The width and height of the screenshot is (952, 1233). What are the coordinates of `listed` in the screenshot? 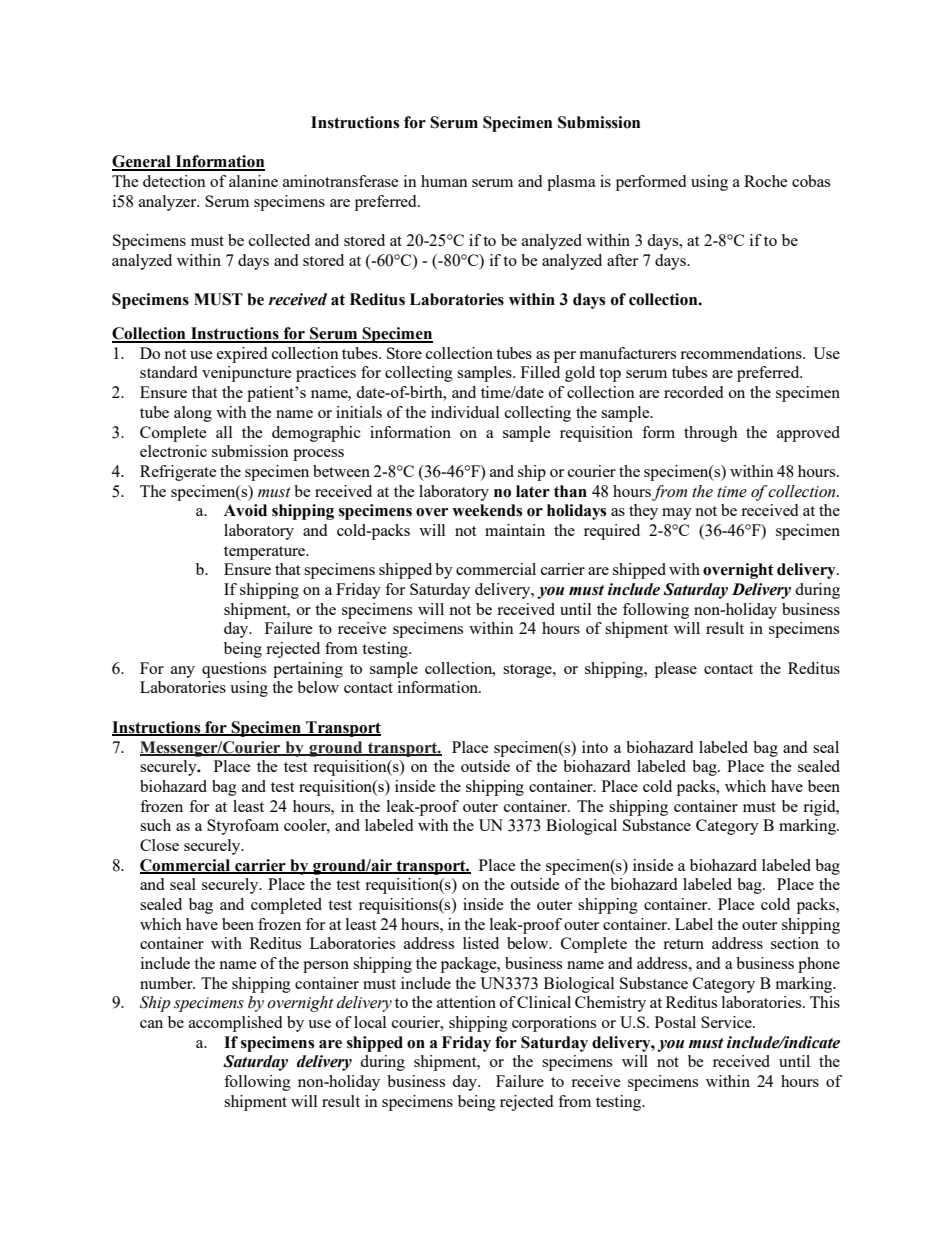 It's located at (481, 943).
